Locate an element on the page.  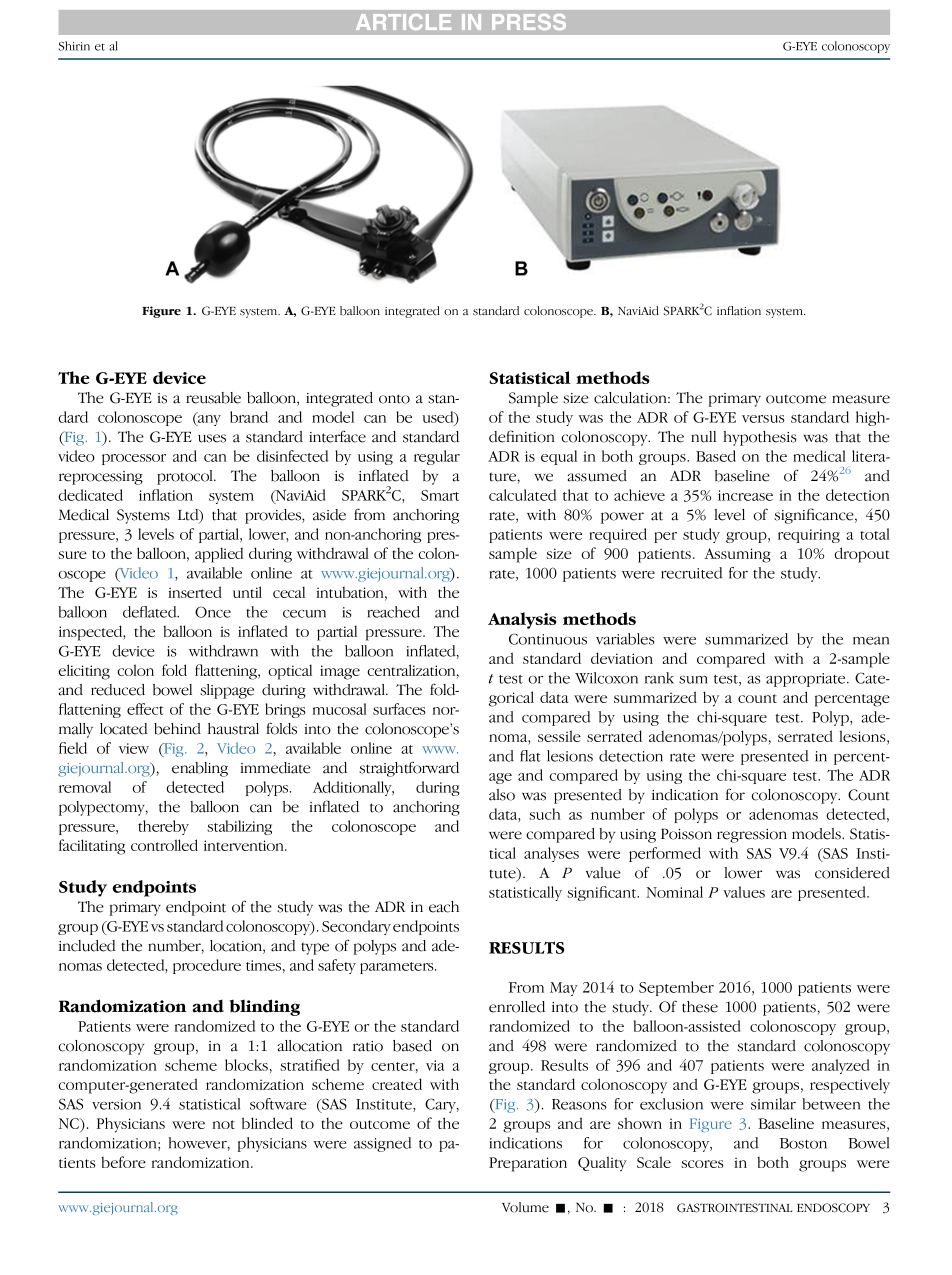
Volume is located at coordinates (525, 1207).
